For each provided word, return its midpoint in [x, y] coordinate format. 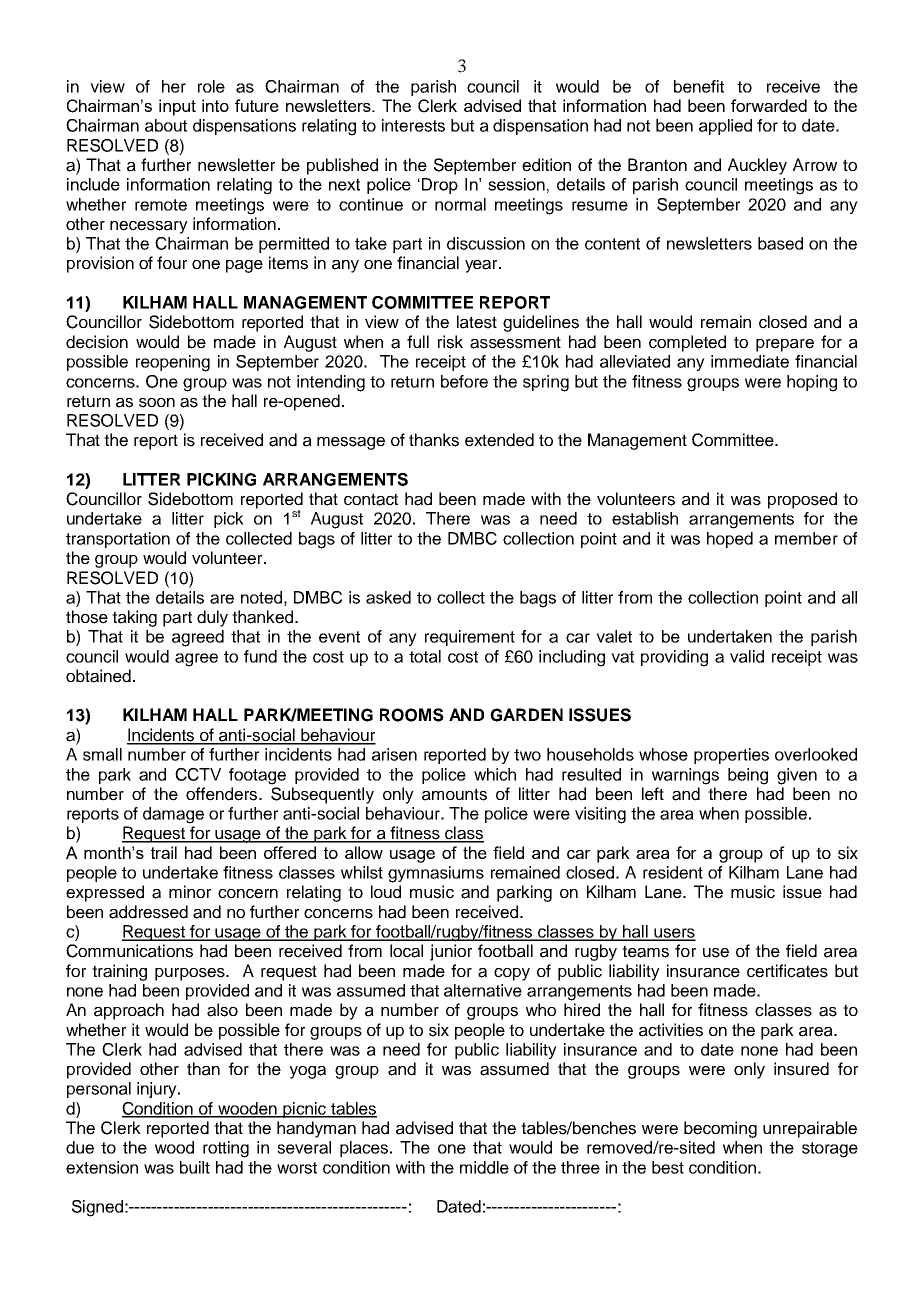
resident [673, 872]
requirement [470, 638]
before [464, 381]
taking [134, 618]
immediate [750, 361]
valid [747, 656]
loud [386, 892]
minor [190, 891]
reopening [173, 363]
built [195, 1167]
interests [413, 125]
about [166, 125]
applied [725, 127]
